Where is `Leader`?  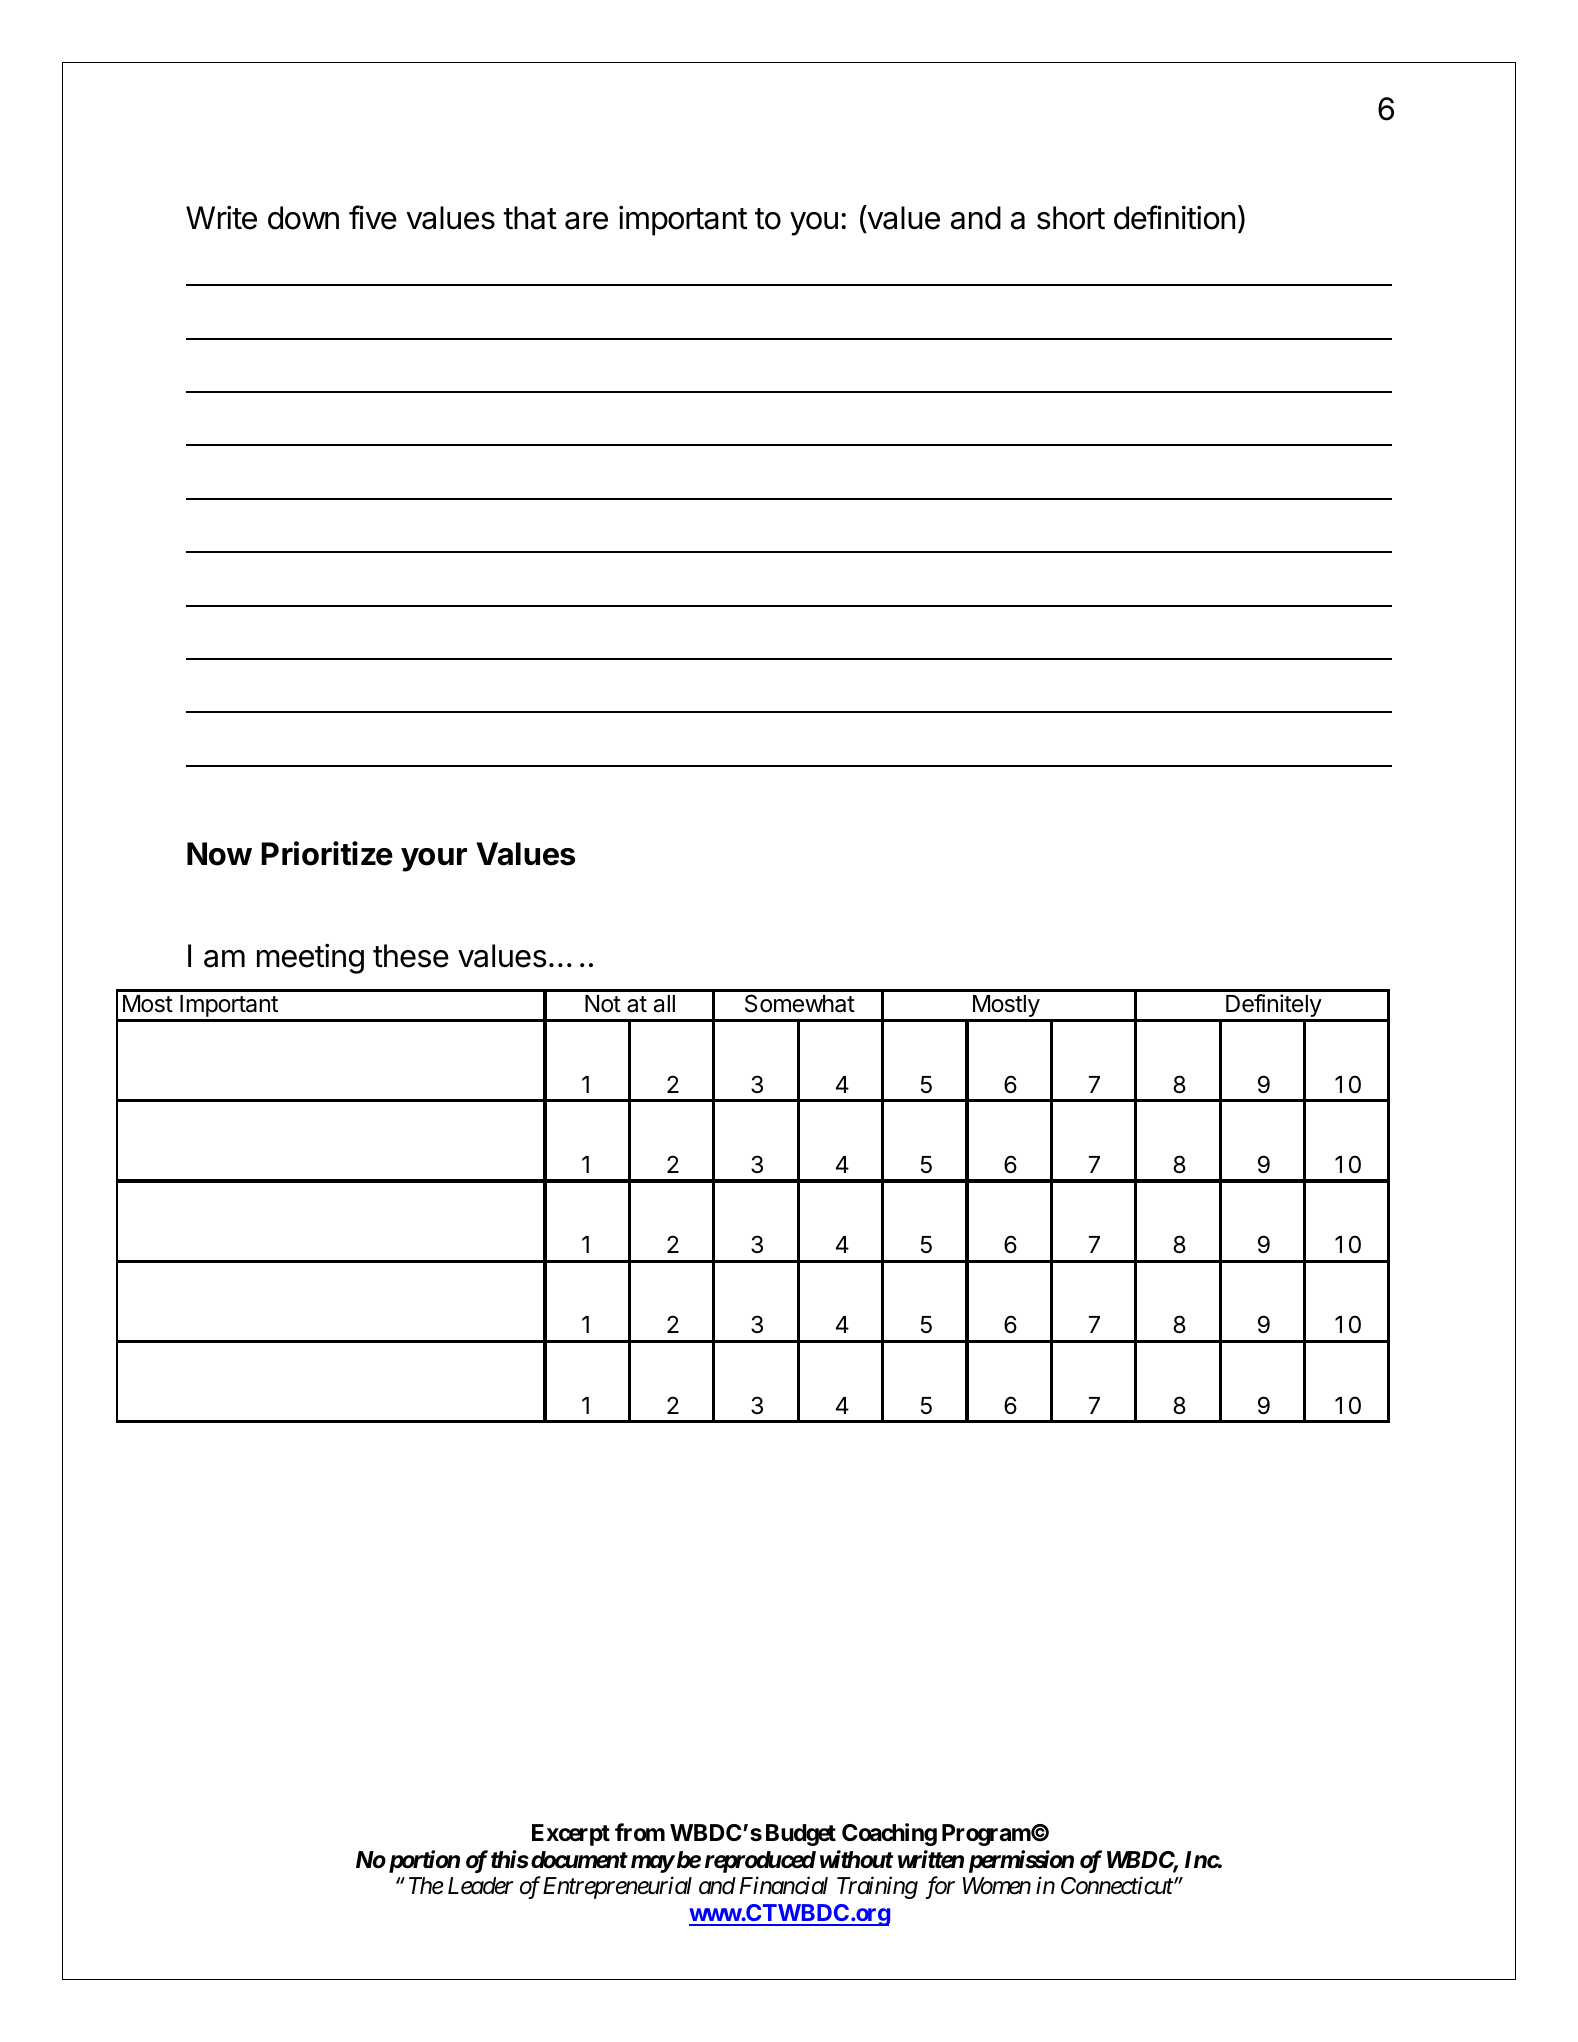
Leader is located at coordinates (480, 1886).
